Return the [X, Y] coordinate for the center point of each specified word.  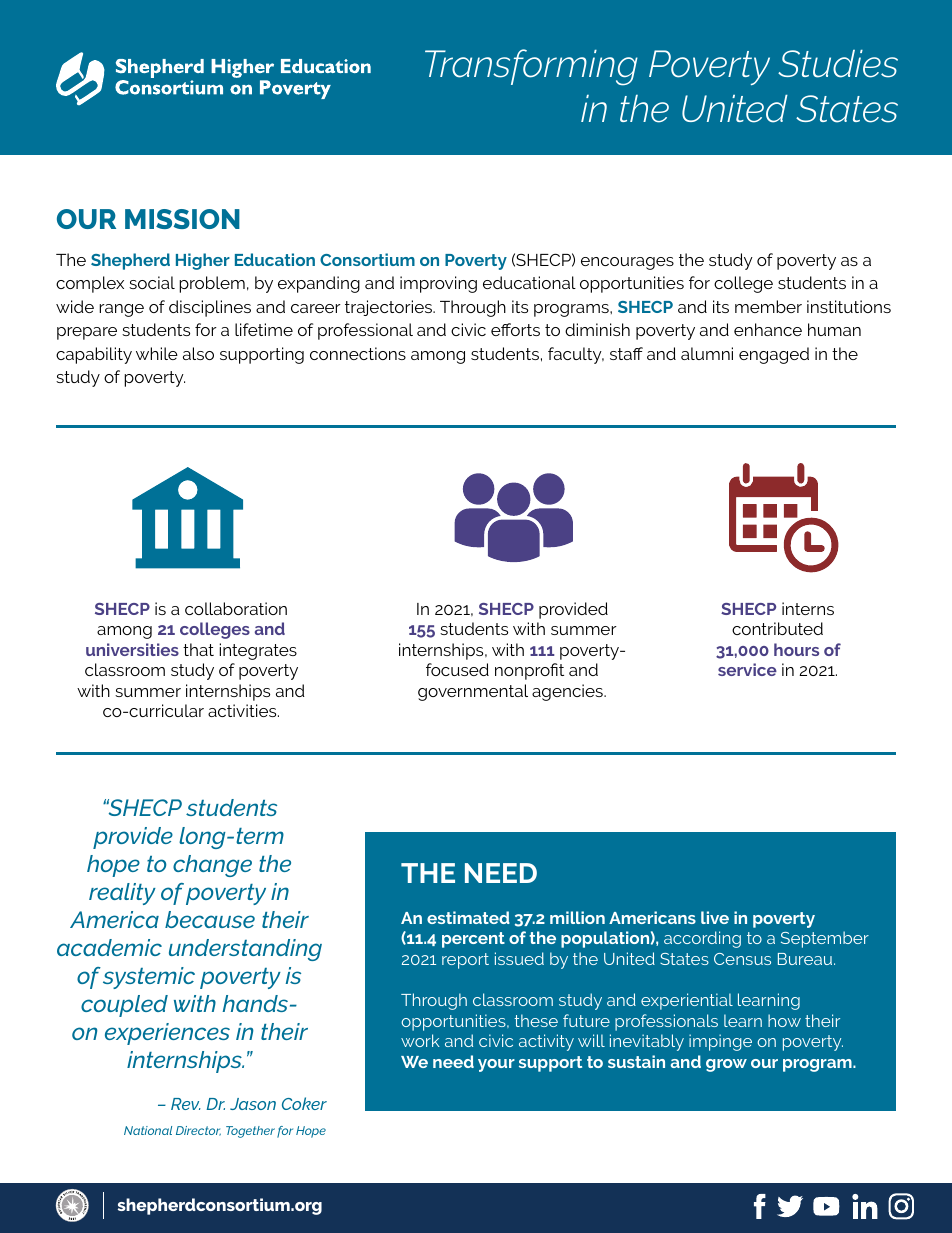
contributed [777, 628]
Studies [838, 64]
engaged [774, 355]
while [157, 353]
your [496, 1065]
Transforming [531, 67]
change [212, 866]
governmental [473, 692]
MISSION [182, 219]
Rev [186, 1104]
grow [726, 1065]
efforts [515, 329]
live [715, 917]
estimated [468, 917]
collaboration [236, 608]
